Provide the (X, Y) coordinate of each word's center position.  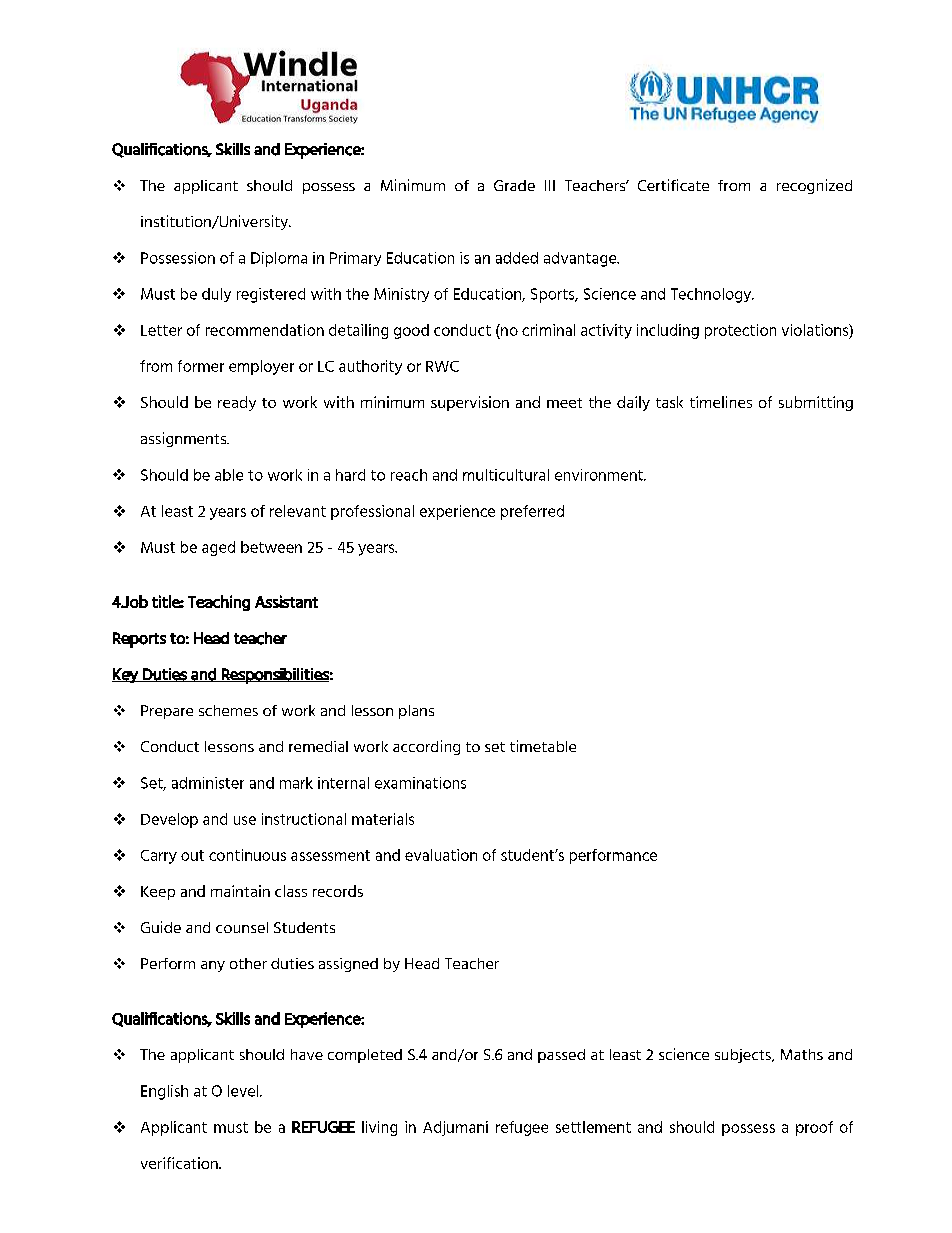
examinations (420, 783)
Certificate (673, 185)
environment (600, 475)
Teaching (219, 603)
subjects (744, 1056)
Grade (514, 185)
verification (180, 1163)
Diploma (279, 259)
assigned (348, 965)
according (426, 747)
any (213, 966)
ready (237, 403)
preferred (532, 512)
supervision (470, 403)
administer (208, 783)
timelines (721, 402)
